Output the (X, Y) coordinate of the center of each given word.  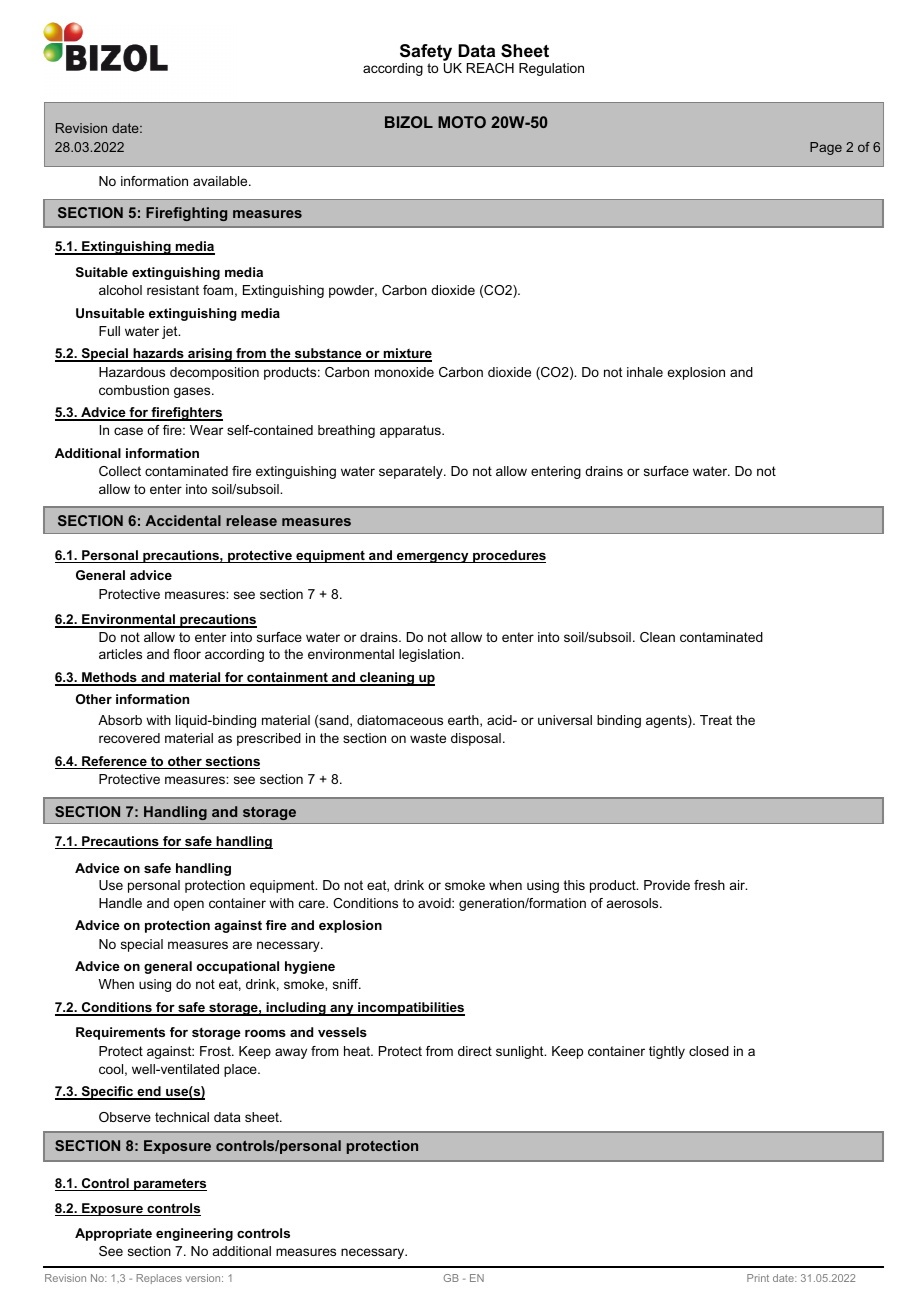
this (574, 885)
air (738, 885)
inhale (645, 372)
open (189, 905)
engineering (194, 1234)
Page (826, 148)
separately (412, 472)
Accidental (183, 520)
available (221, 181)
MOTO (462, 122)
